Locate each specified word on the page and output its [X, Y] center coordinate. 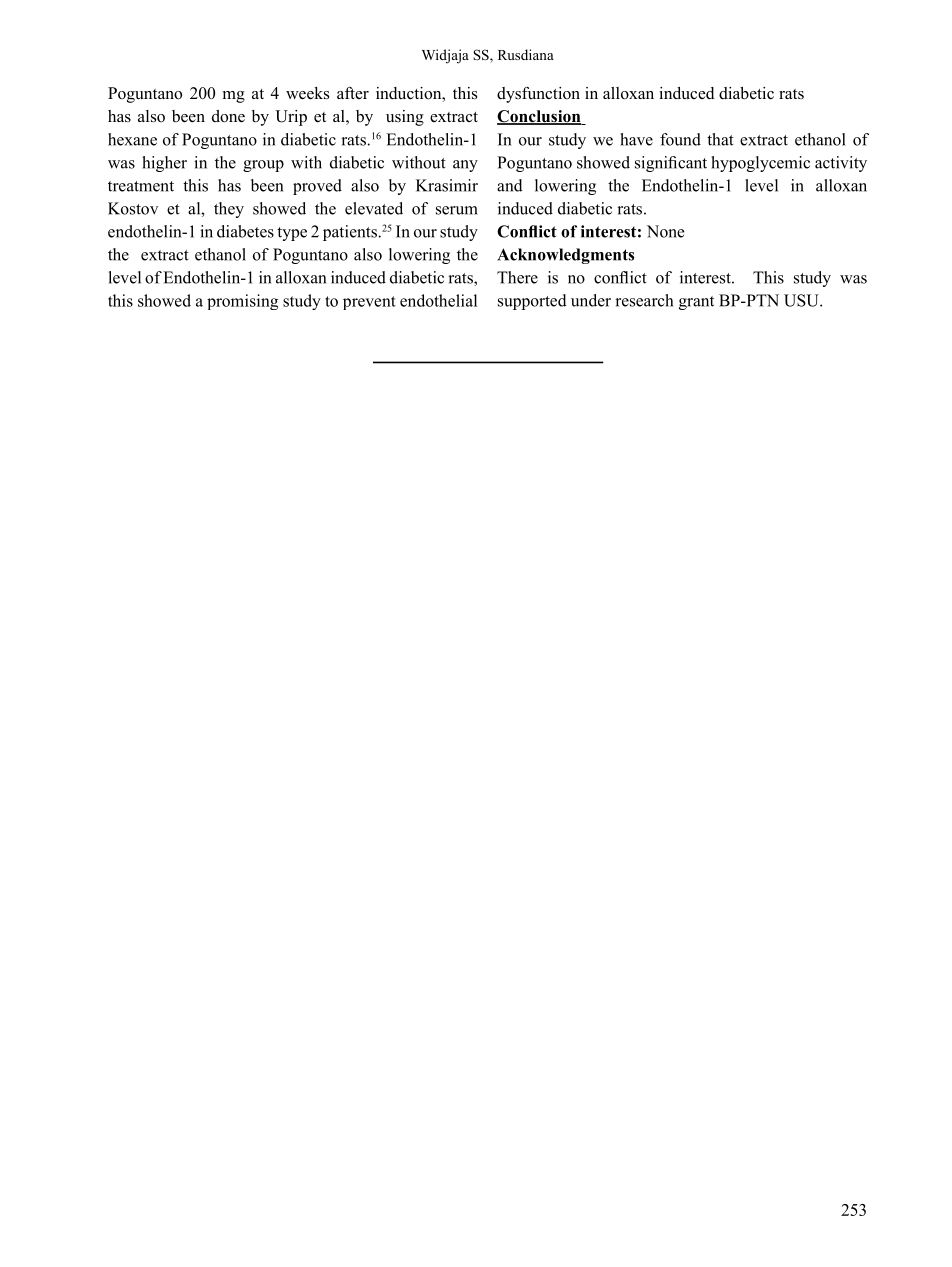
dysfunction [538, 95]
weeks [307, 93]
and [510, 185]
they [229, 210]
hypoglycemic [760, 164]
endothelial [438, 300]
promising [242, 302]
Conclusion [540, 117]
